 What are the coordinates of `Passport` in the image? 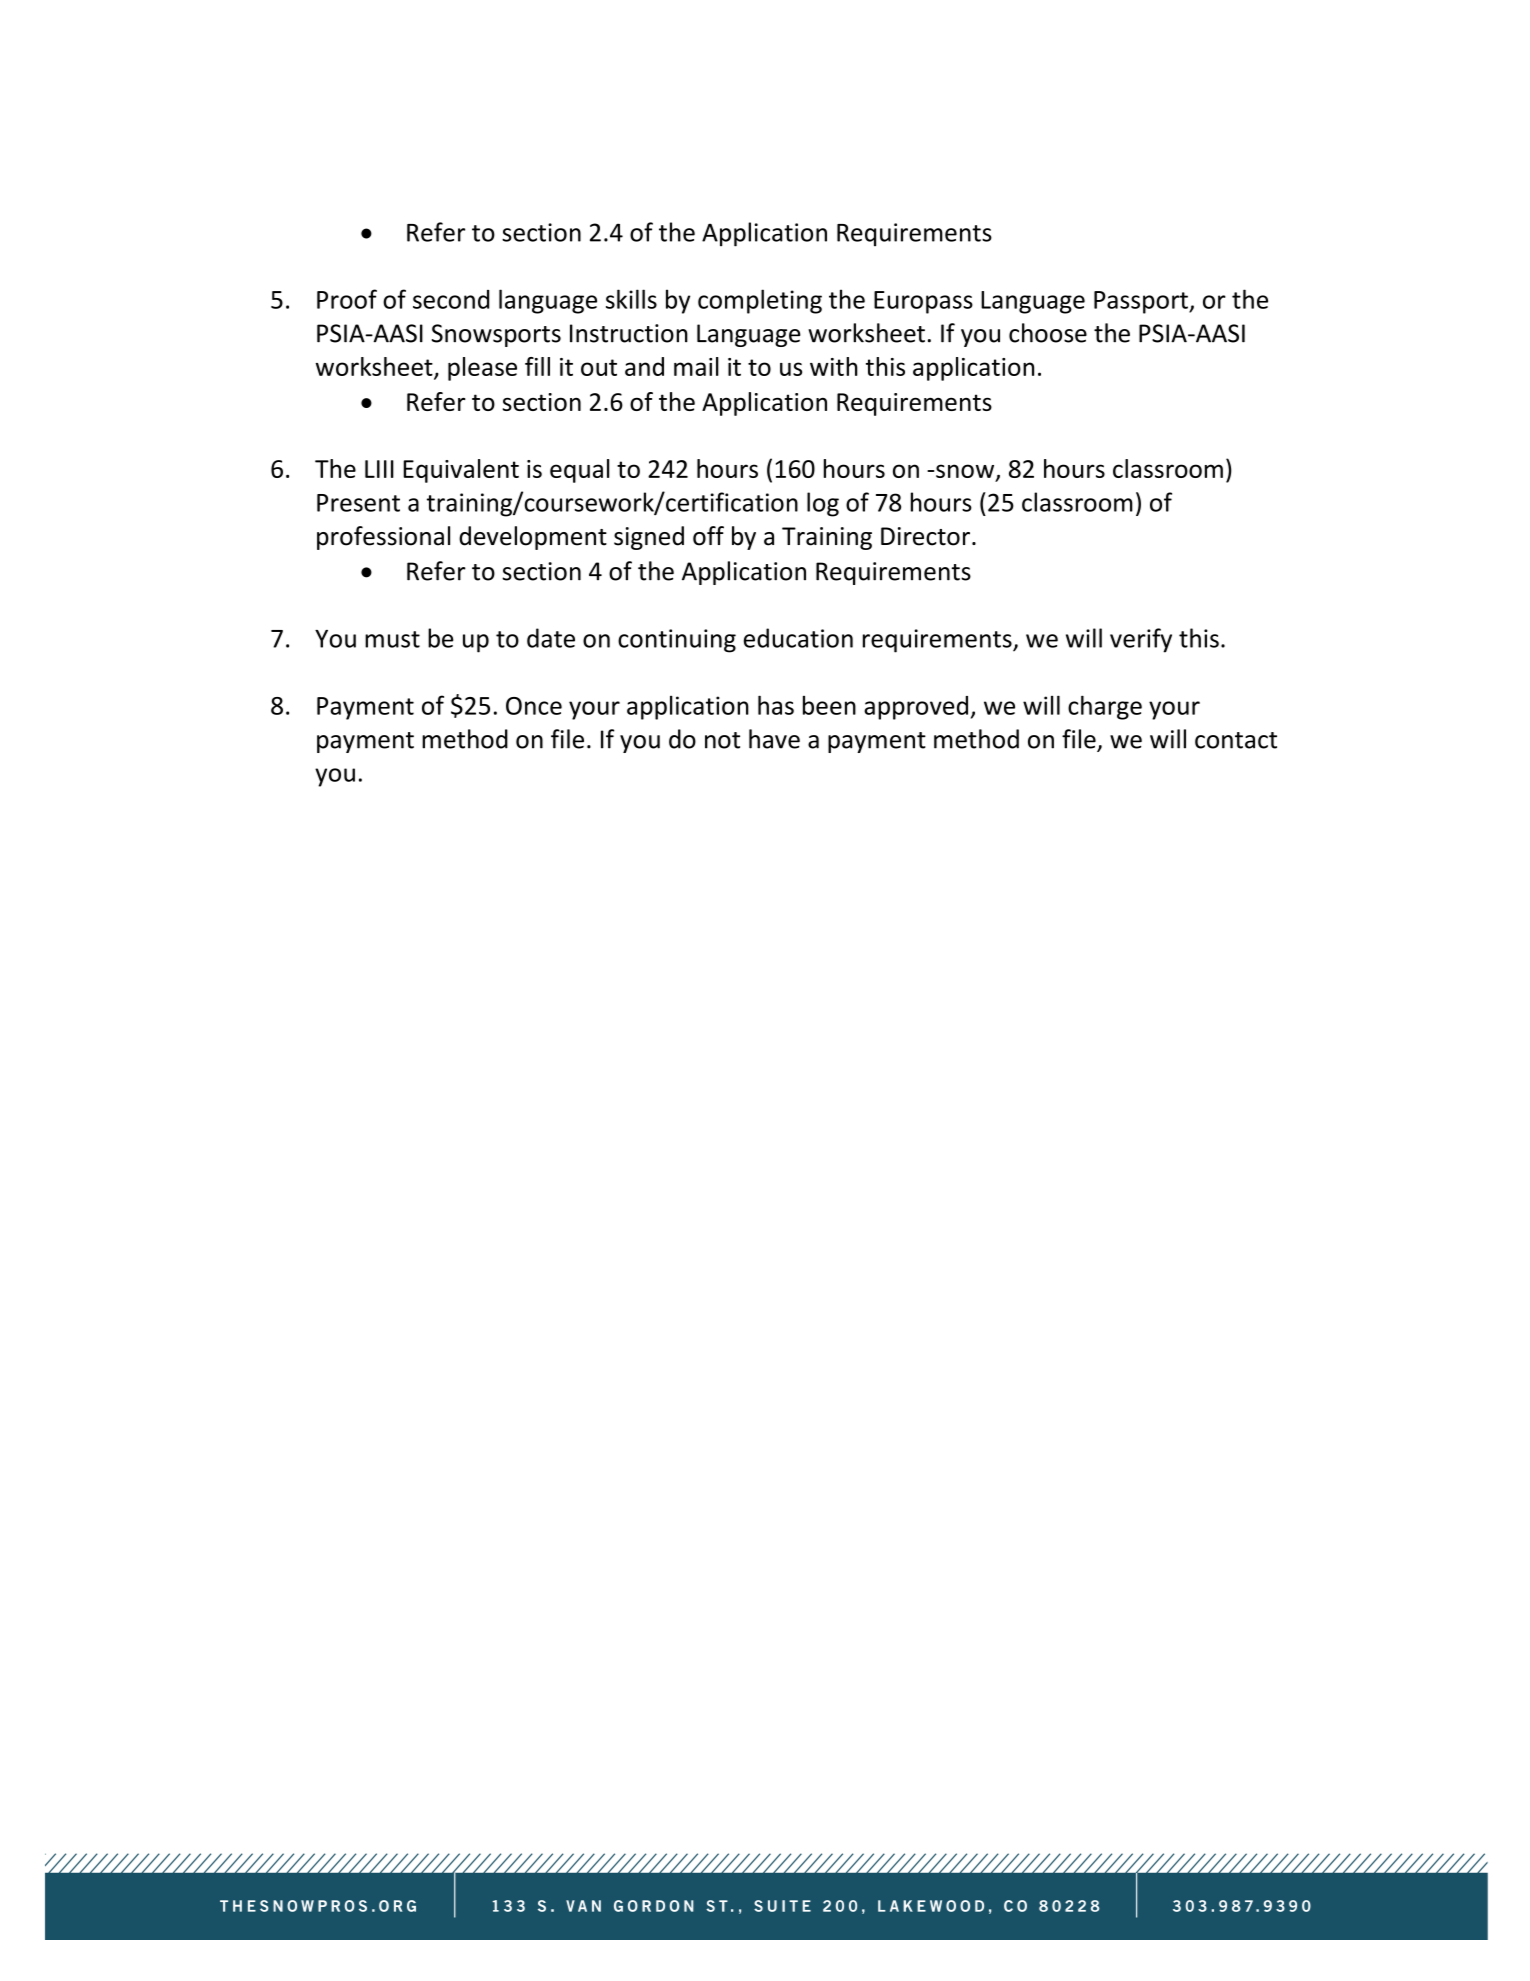 It's located at (1142, 302).
